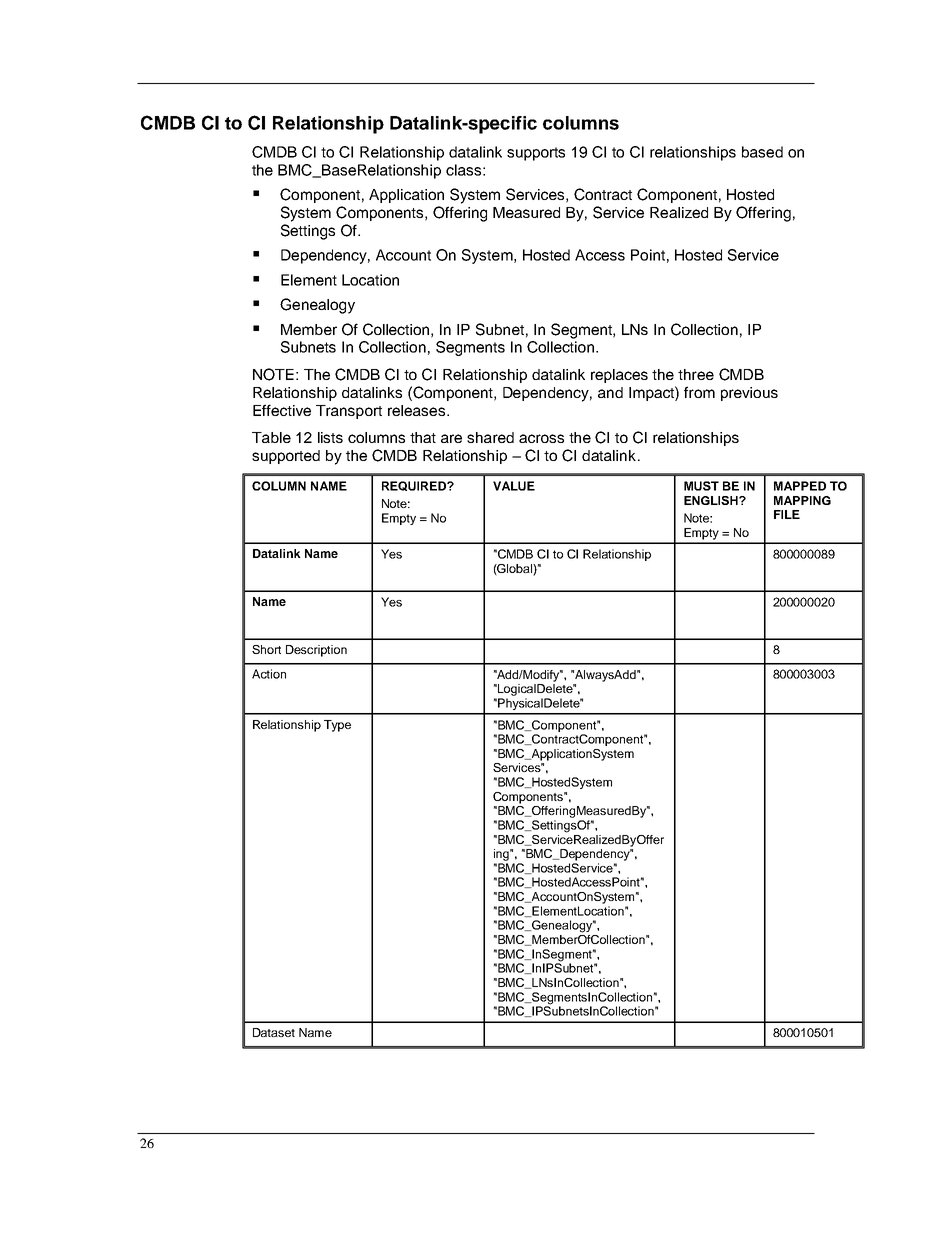 The width and height of the image is (952, 1233). What do you see at coordinates (762, 152) in the image?
I see `based` at bounding box center [762, 152].
